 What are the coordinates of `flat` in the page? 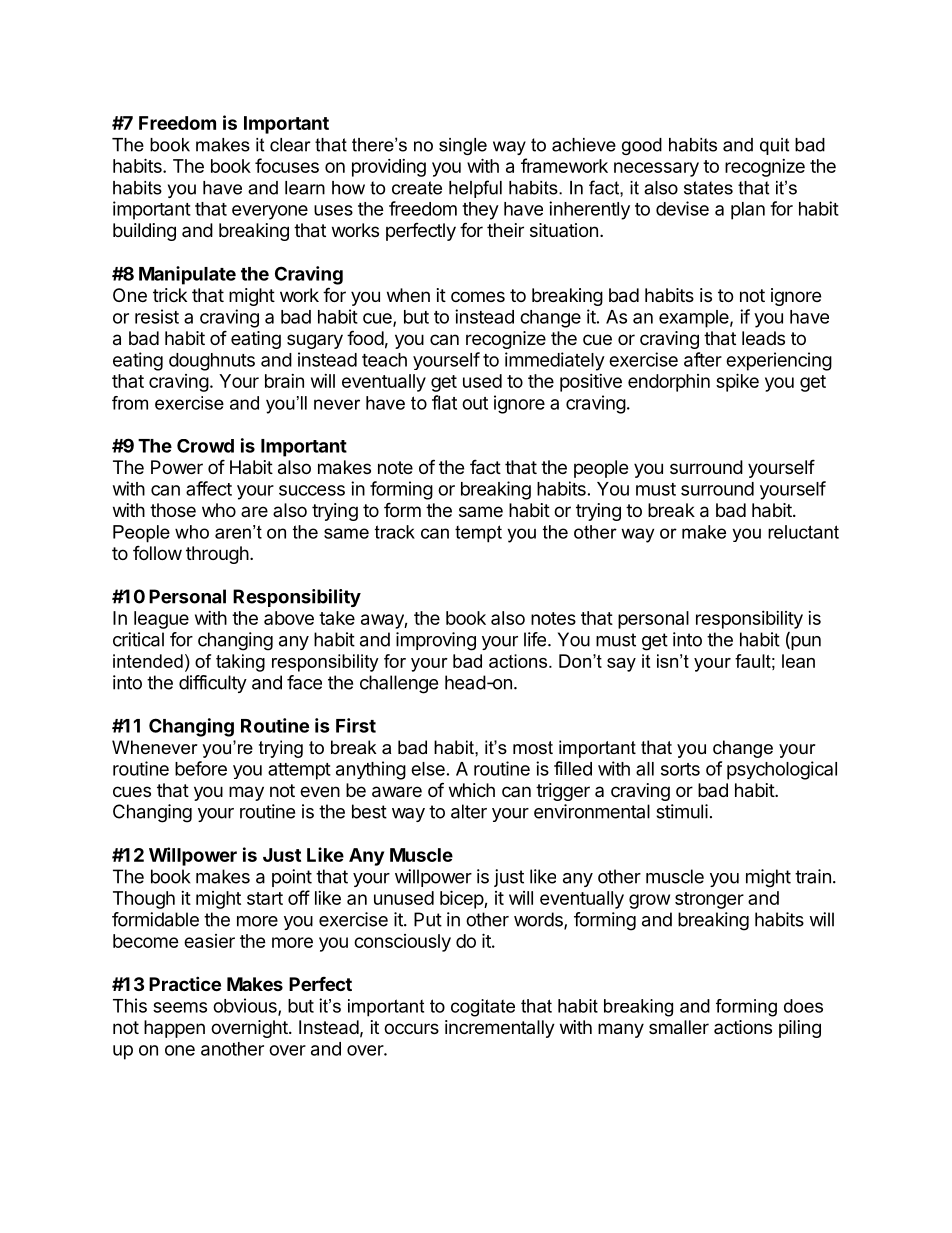 It's located at (444, 402).
